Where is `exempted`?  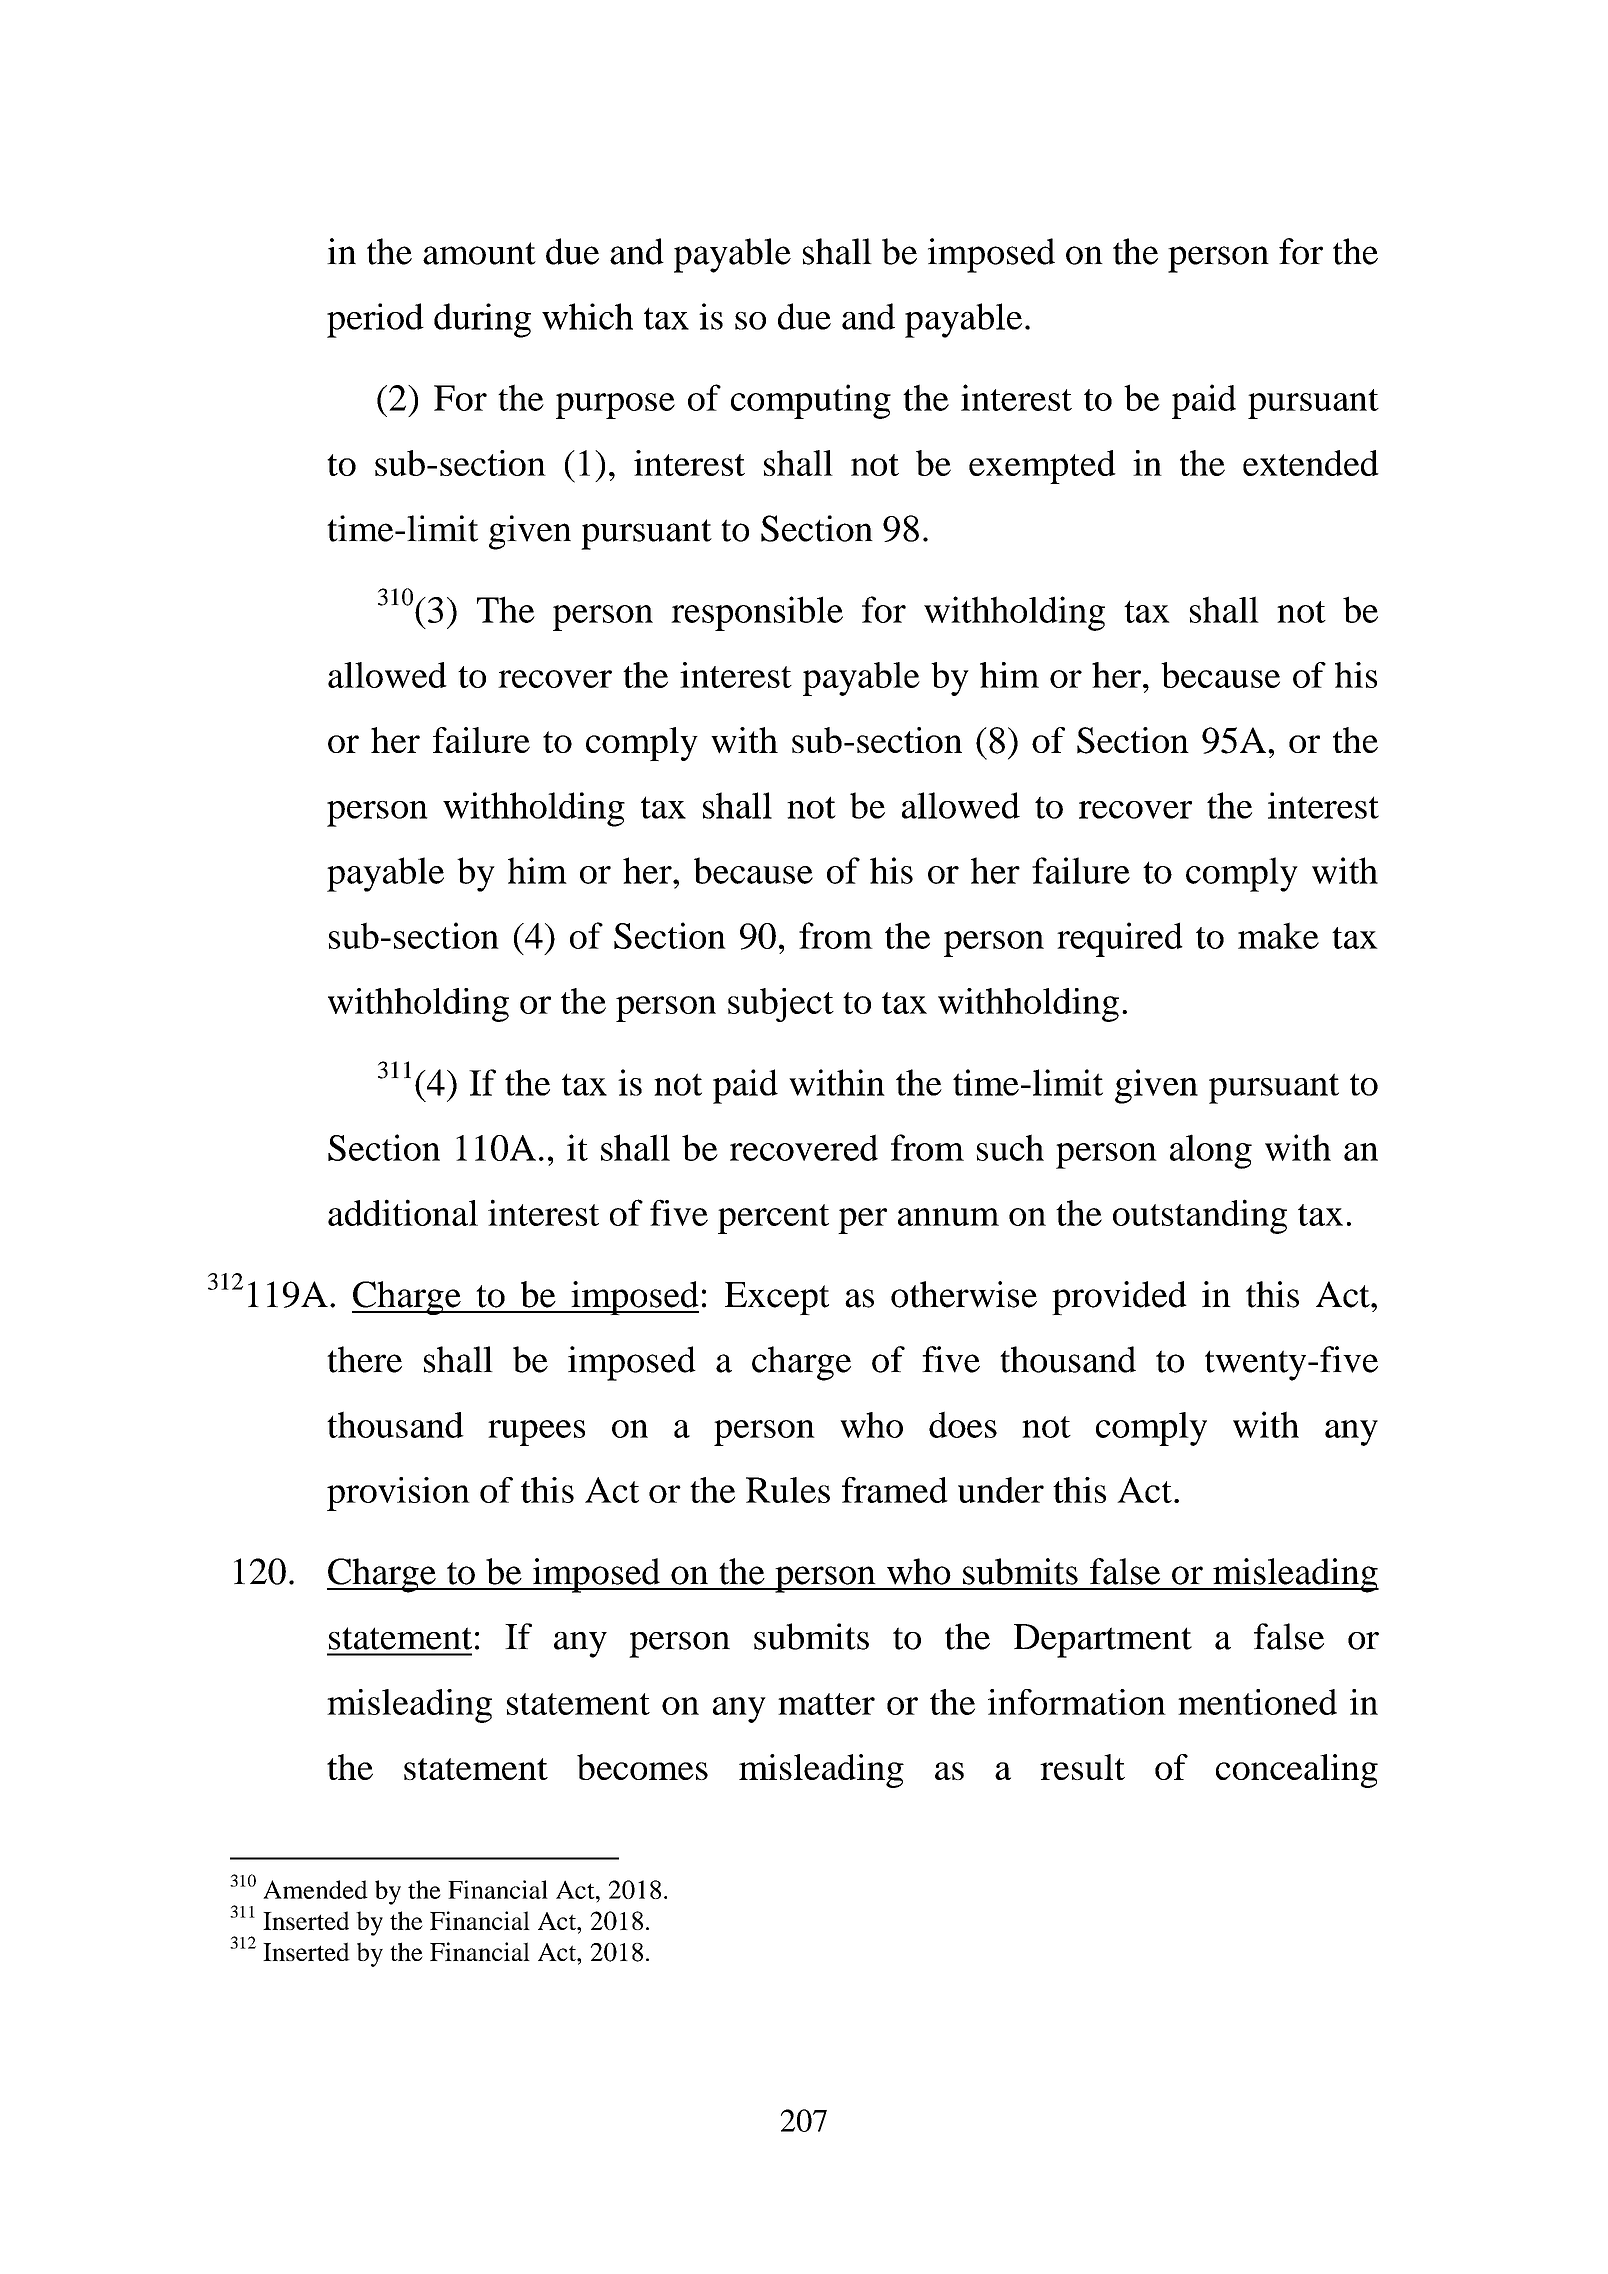 exempted is located at coordinates (1042, 467).
